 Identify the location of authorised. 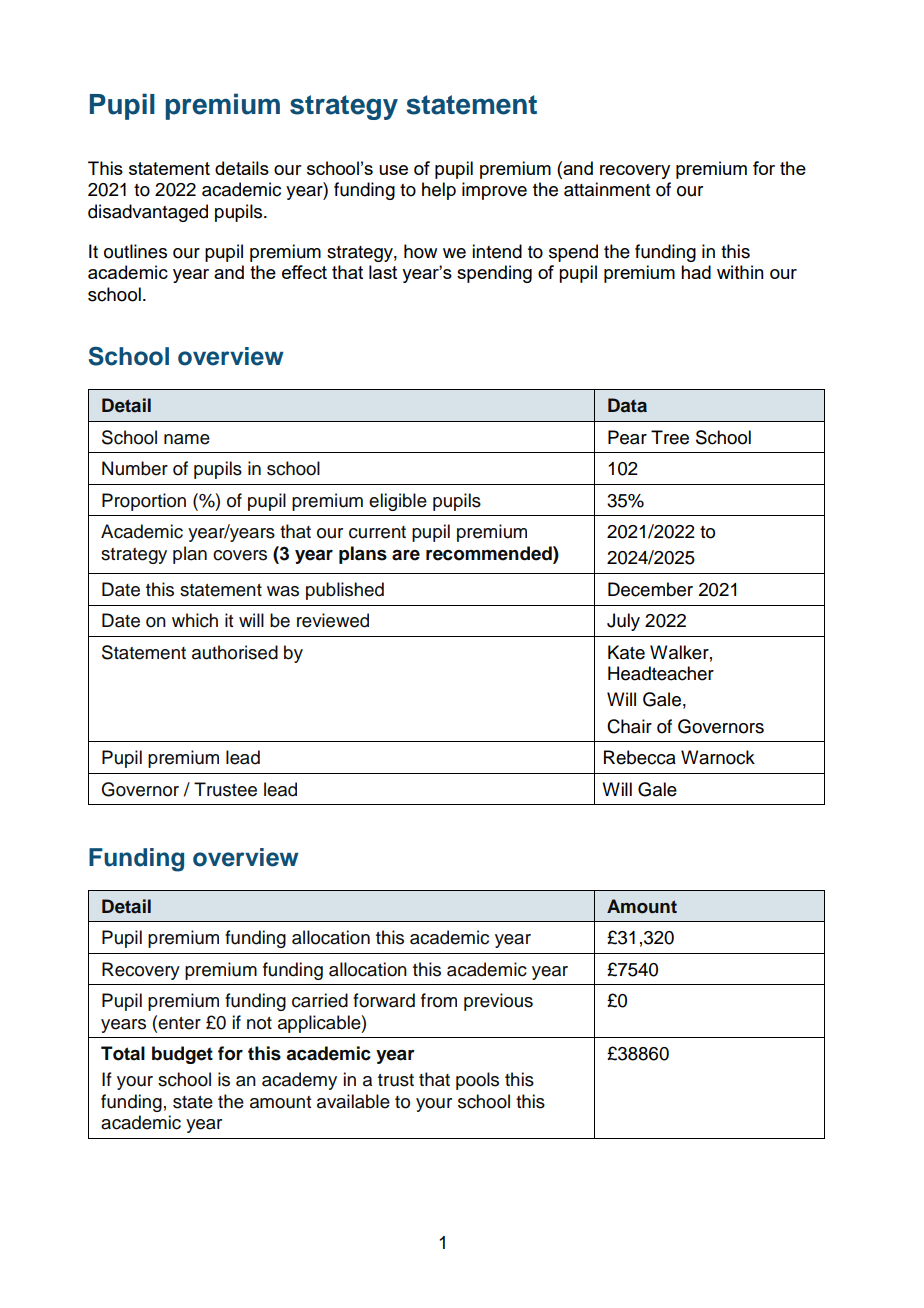
(235, 652).
